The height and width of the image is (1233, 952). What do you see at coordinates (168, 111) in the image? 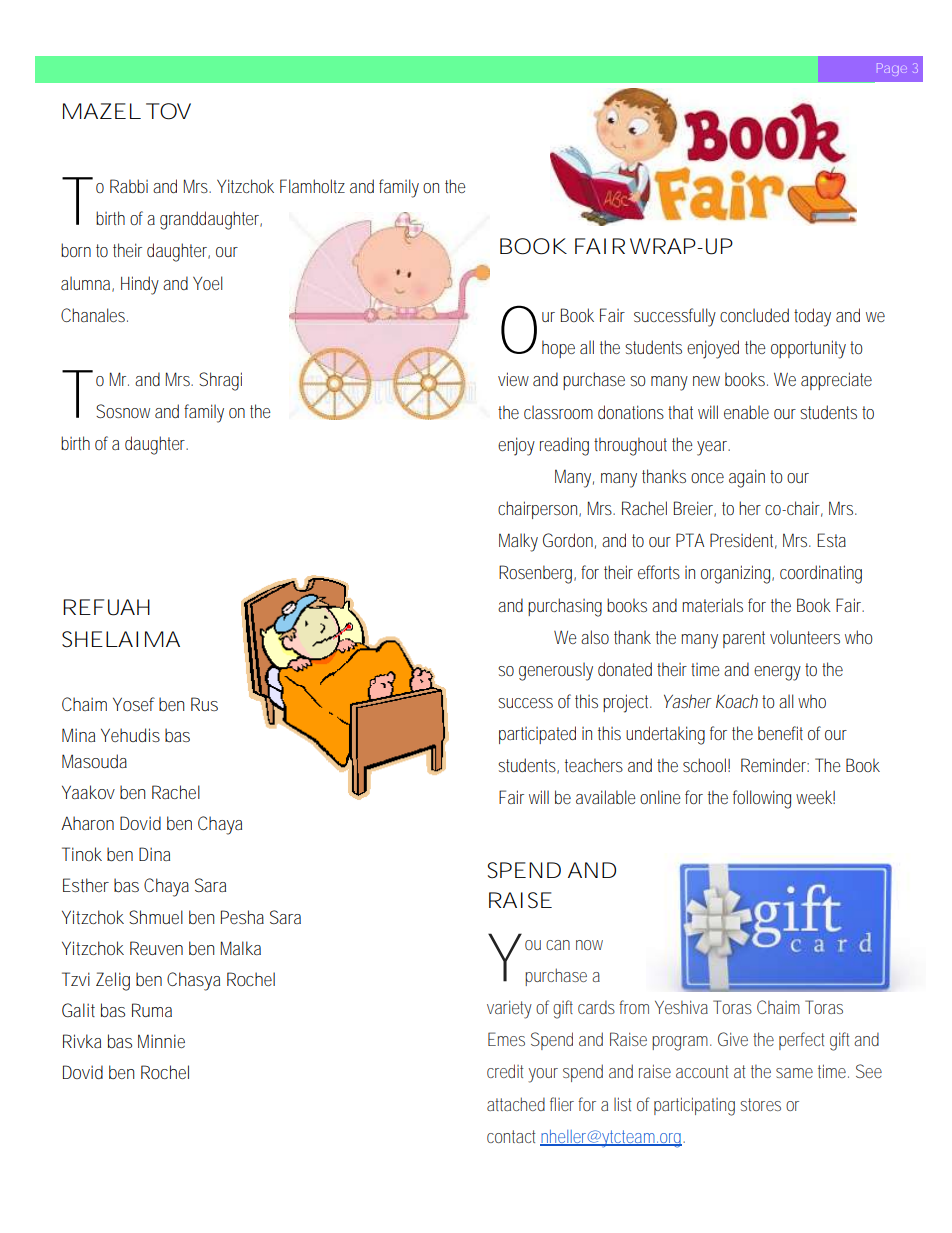
I see `TOV` at bounding box center [168, 111].
